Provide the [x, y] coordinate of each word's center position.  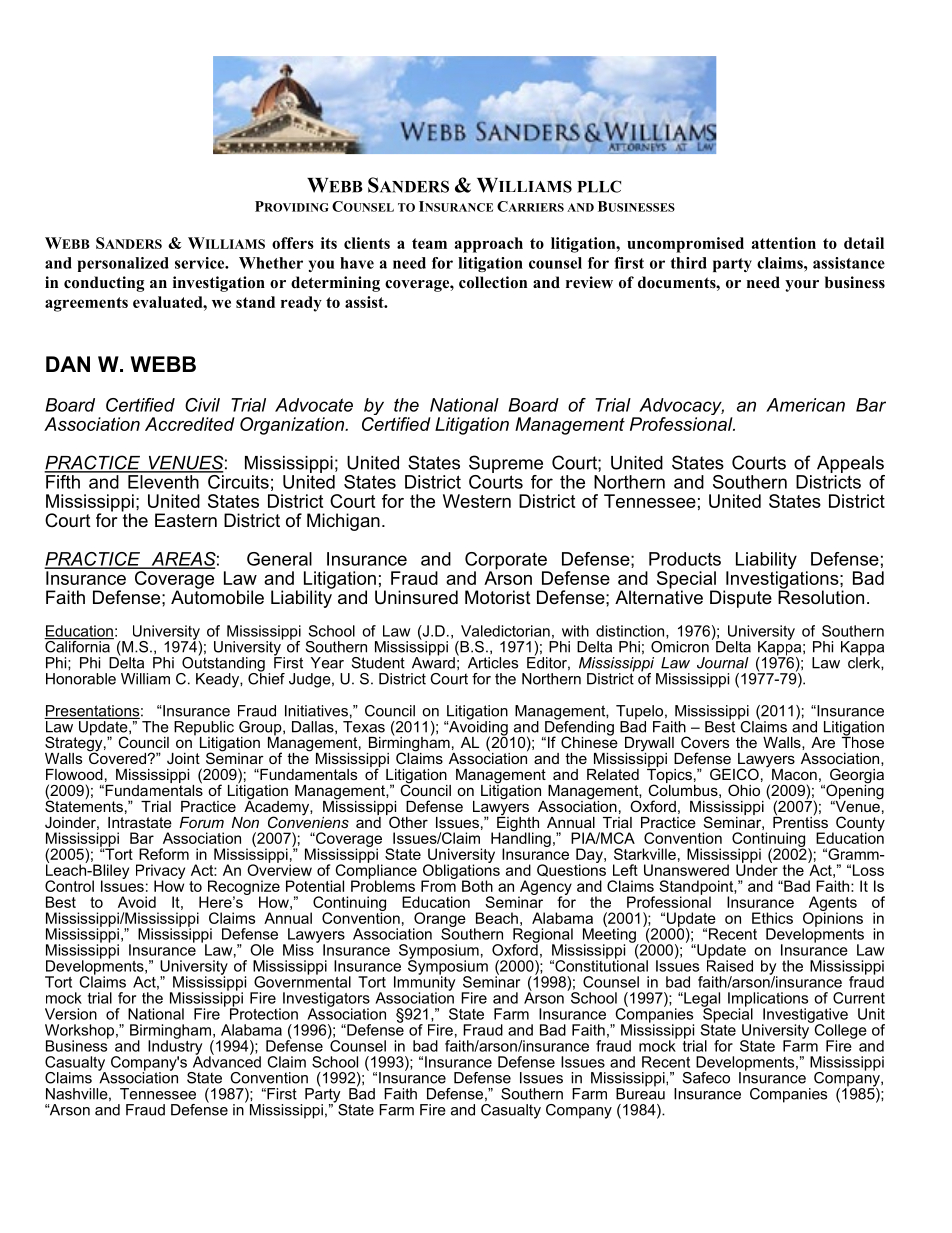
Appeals [850, 464]
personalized [123, 264]
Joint [183, 758]
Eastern [186, 520]
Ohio [744, 790]
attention [784, 243]
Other [407, 821]
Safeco [706, 1078]
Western [477, 501]
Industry [175, 1047]
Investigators [326, 1000]
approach [489, 245]
